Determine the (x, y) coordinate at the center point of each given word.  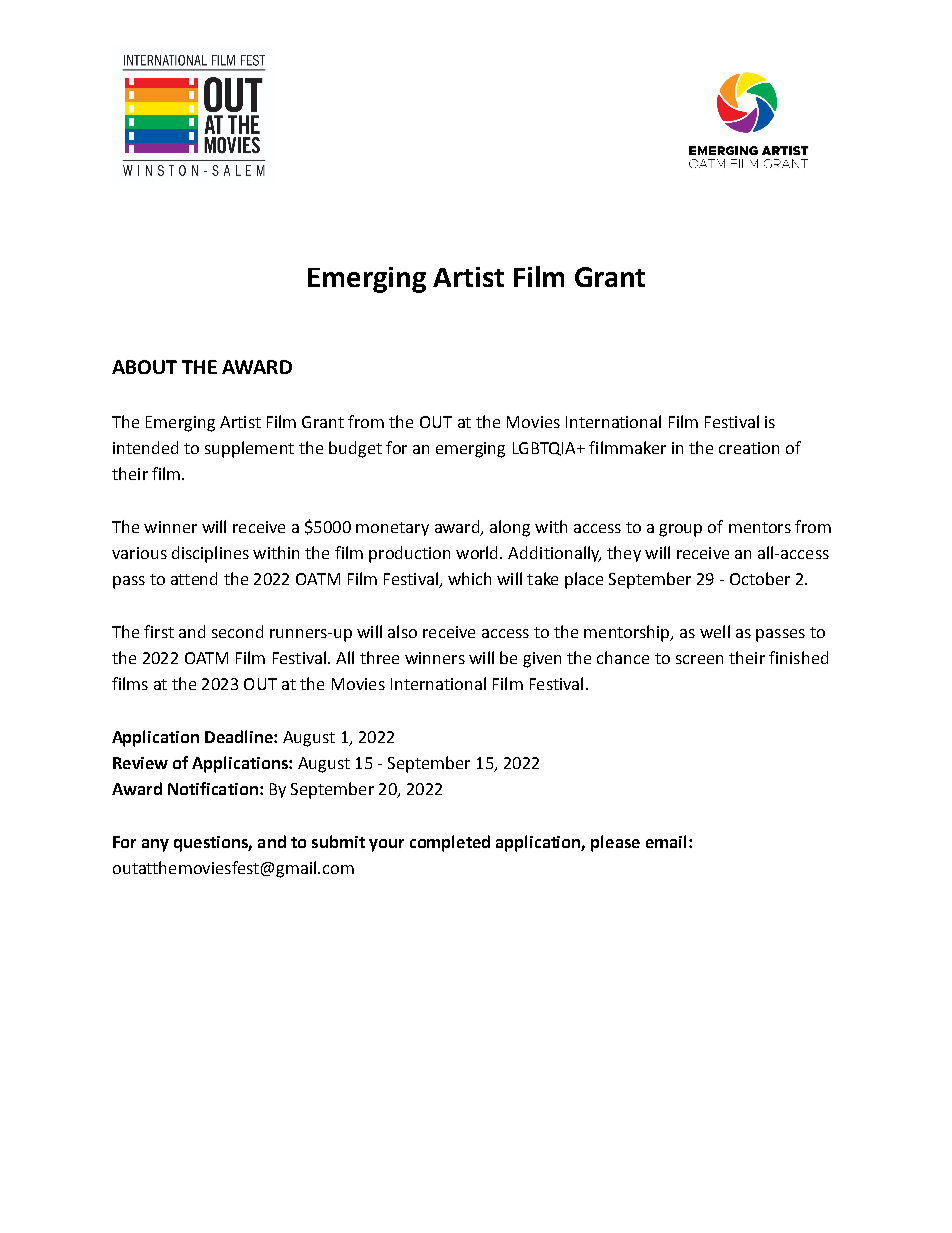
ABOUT (144, 367)
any (155, 845)
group (680, 530)
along (510, 528)
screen (699, 659)
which (469, 578)
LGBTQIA (545, 449)
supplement (249, 449)
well (715, 631)
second (237, 631)
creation (749, 448)
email (666, 841)
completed (450, 843)
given (542, 660)
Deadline (240, 736)
